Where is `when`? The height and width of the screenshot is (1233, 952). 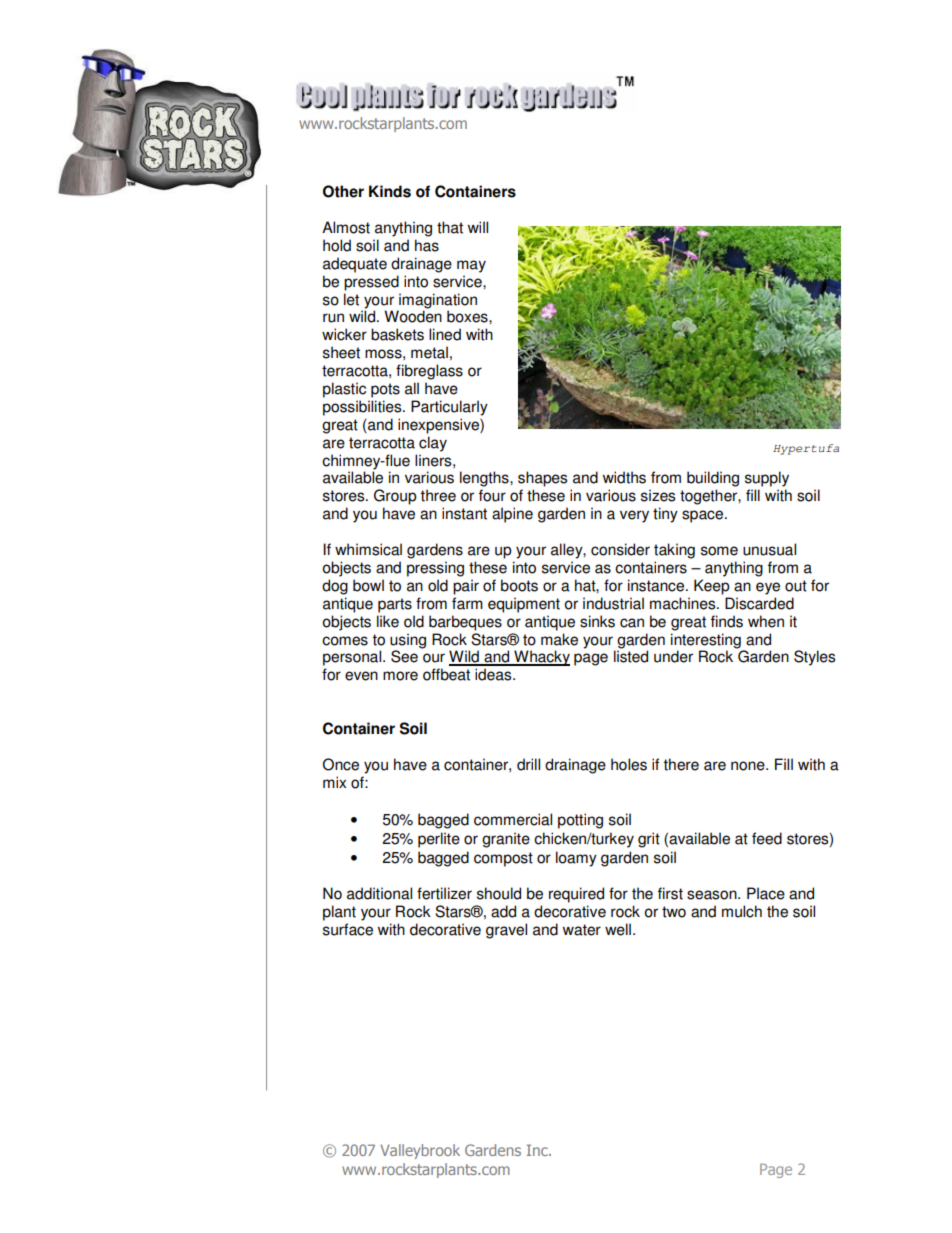
when is located at coordinates (766, 621).
